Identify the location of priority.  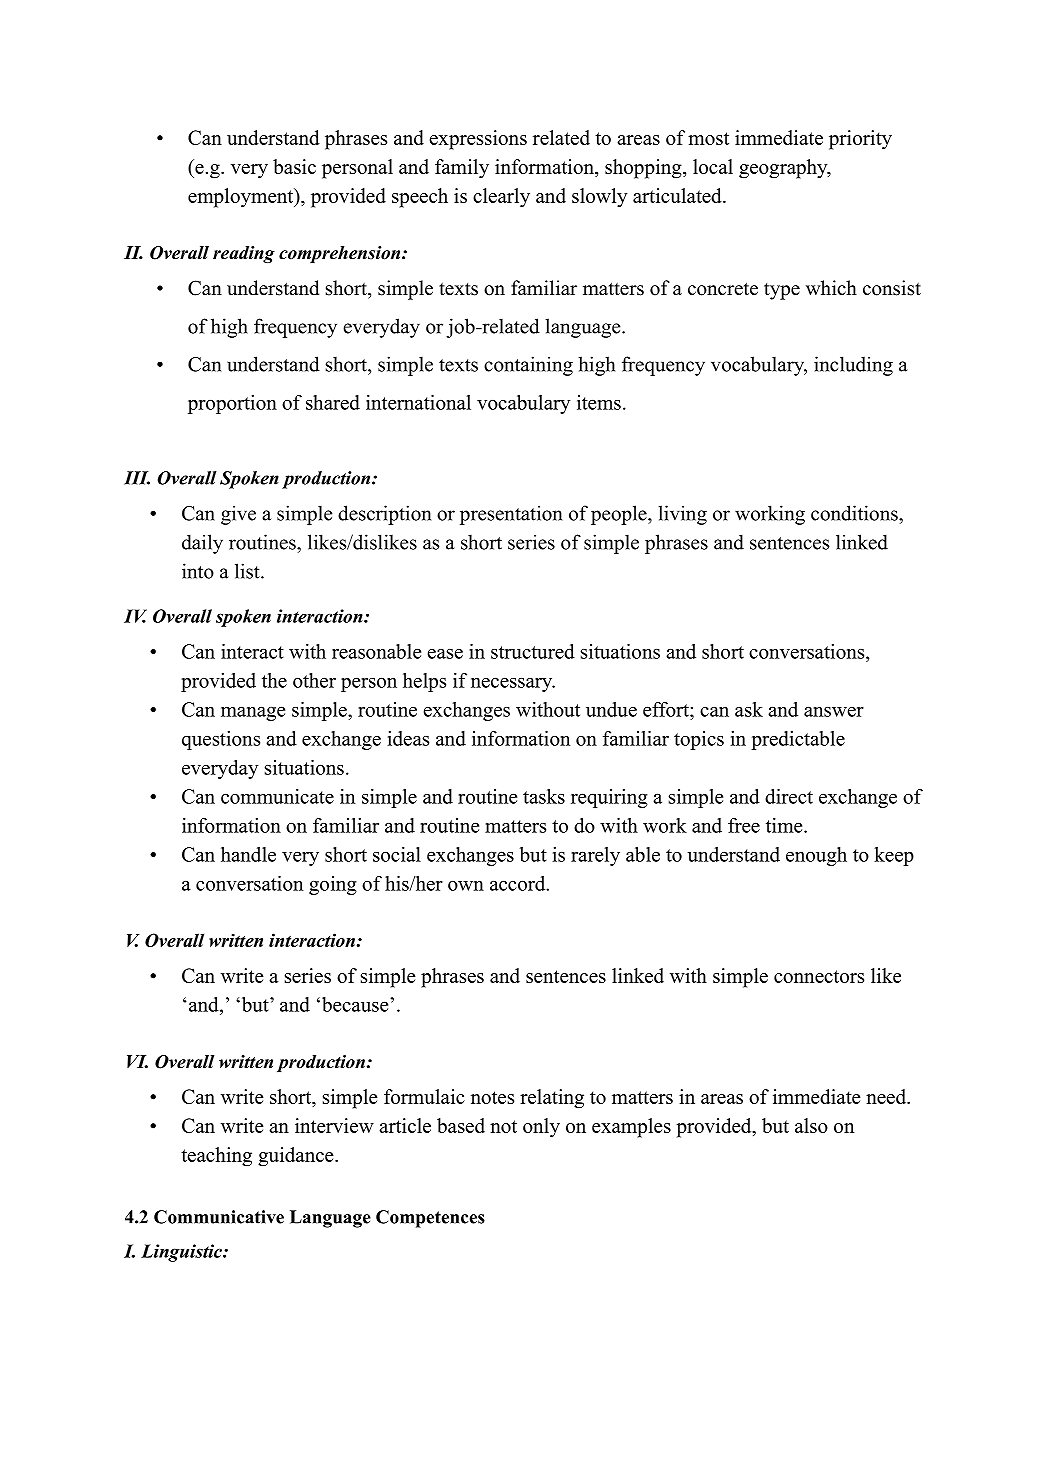
(860, 140).
